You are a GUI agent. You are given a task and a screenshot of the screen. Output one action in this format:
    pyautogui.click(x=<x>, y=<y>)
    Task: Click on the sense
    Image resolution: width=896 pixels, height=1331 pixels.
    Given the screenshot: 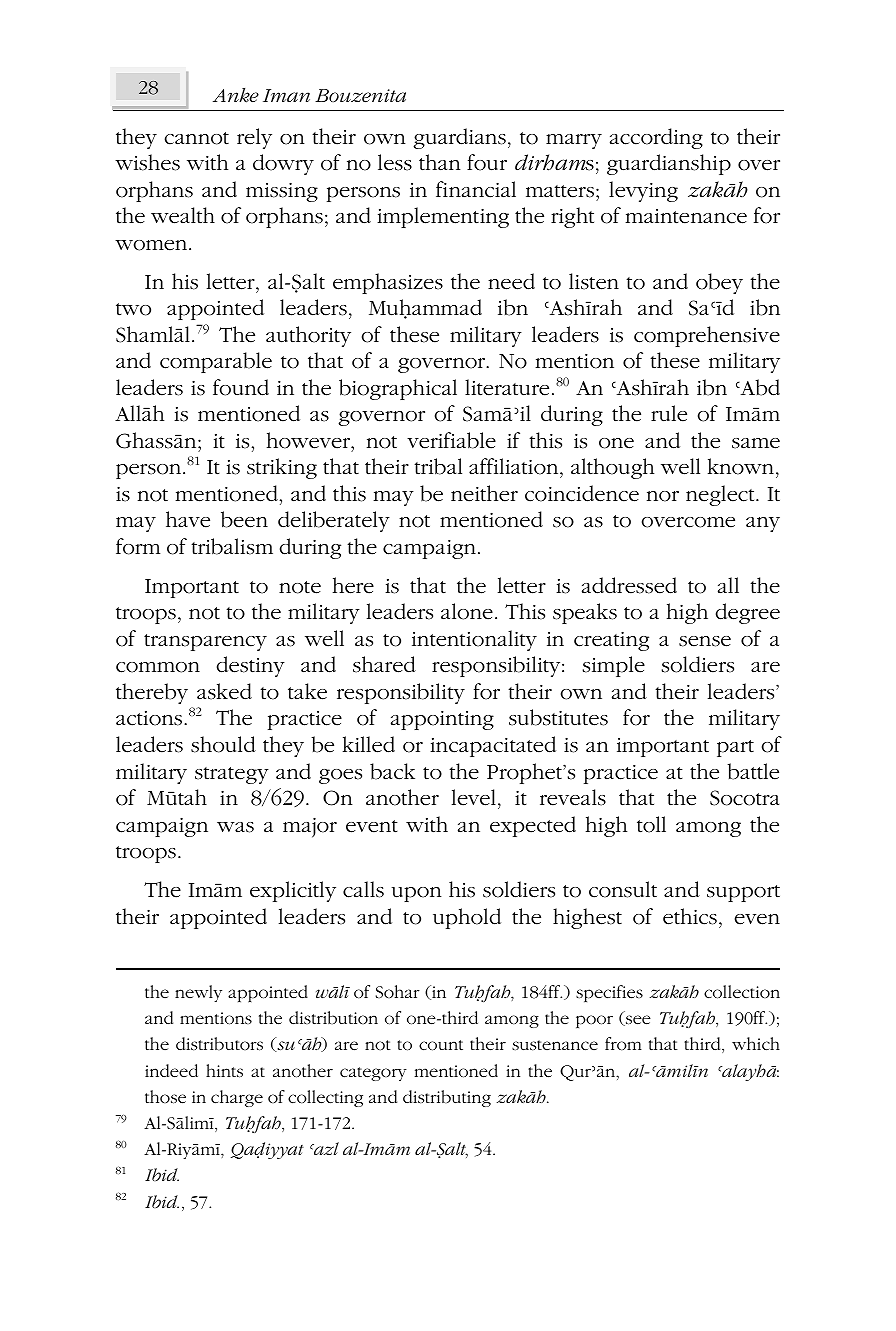 What is the action you would take?
    pyautogui.click(x=705, y=641)
